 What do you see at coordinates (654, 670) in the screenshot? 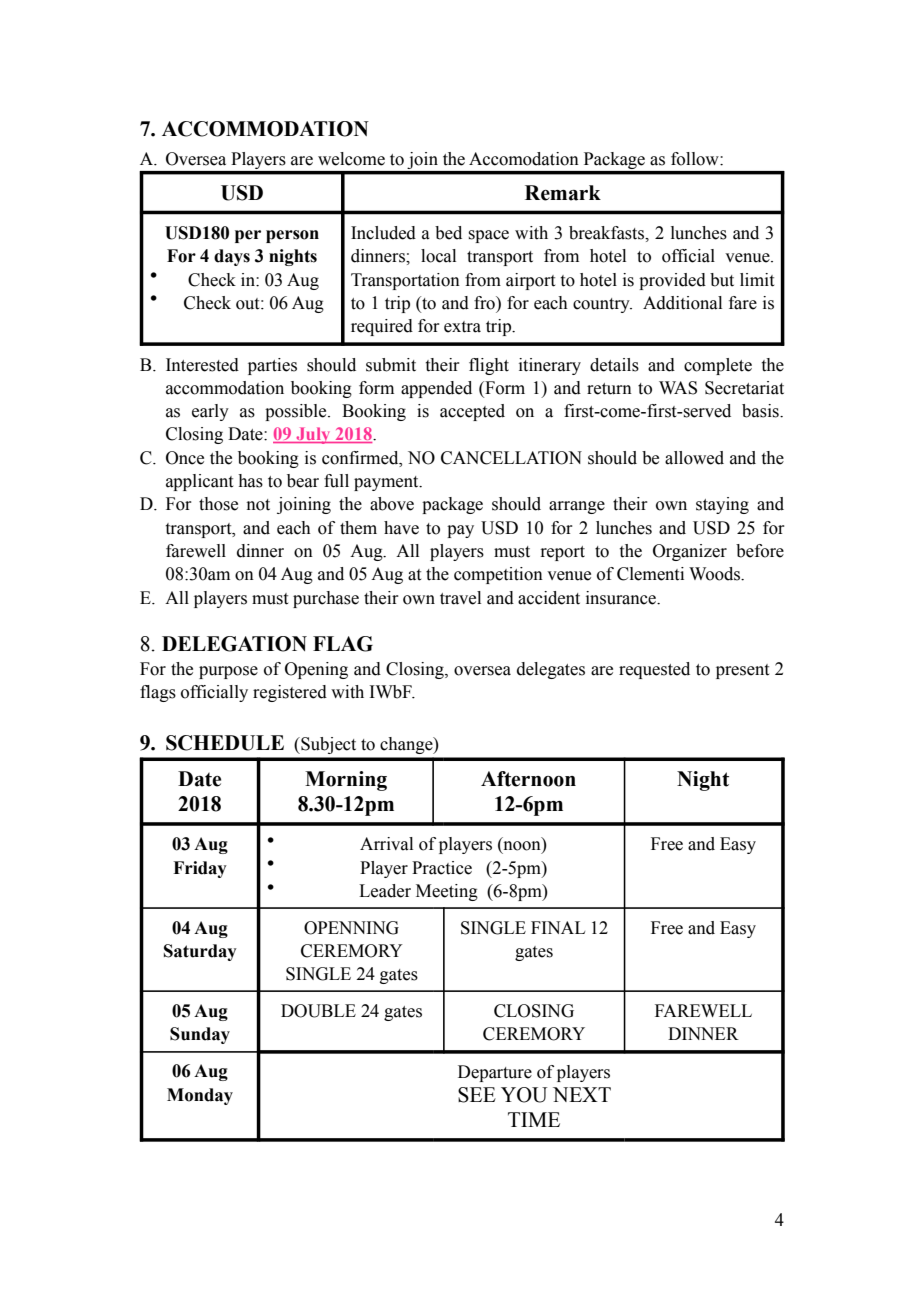
I see `requested` at bounding box center [654, 670].
